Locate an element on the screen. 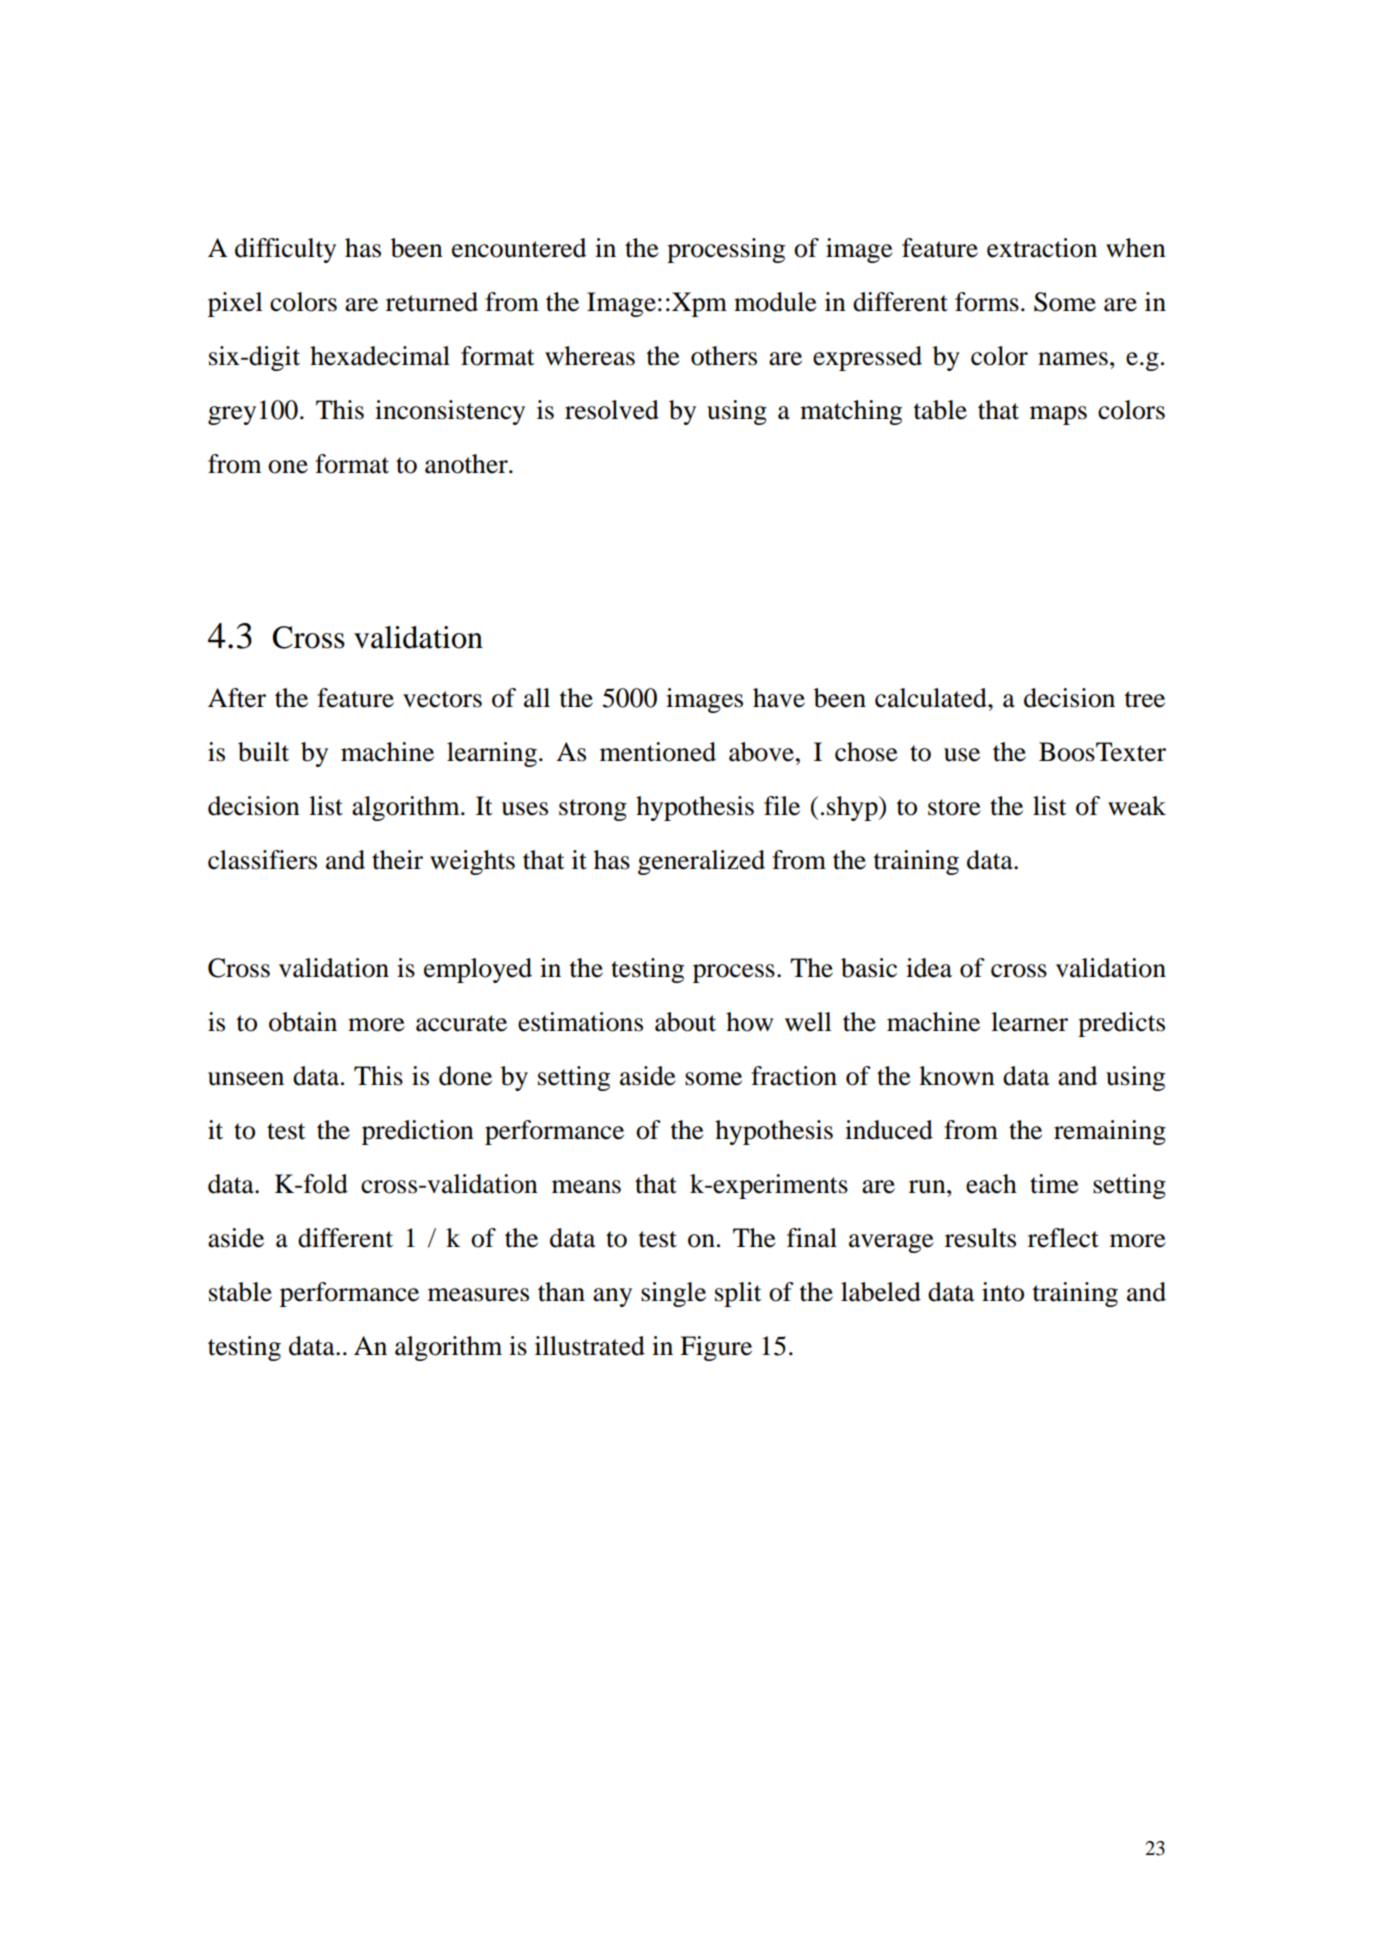 Image resolution: width=1373 pixels, height=1943 pixels. extraction is located at coordinates (1042, 248).
